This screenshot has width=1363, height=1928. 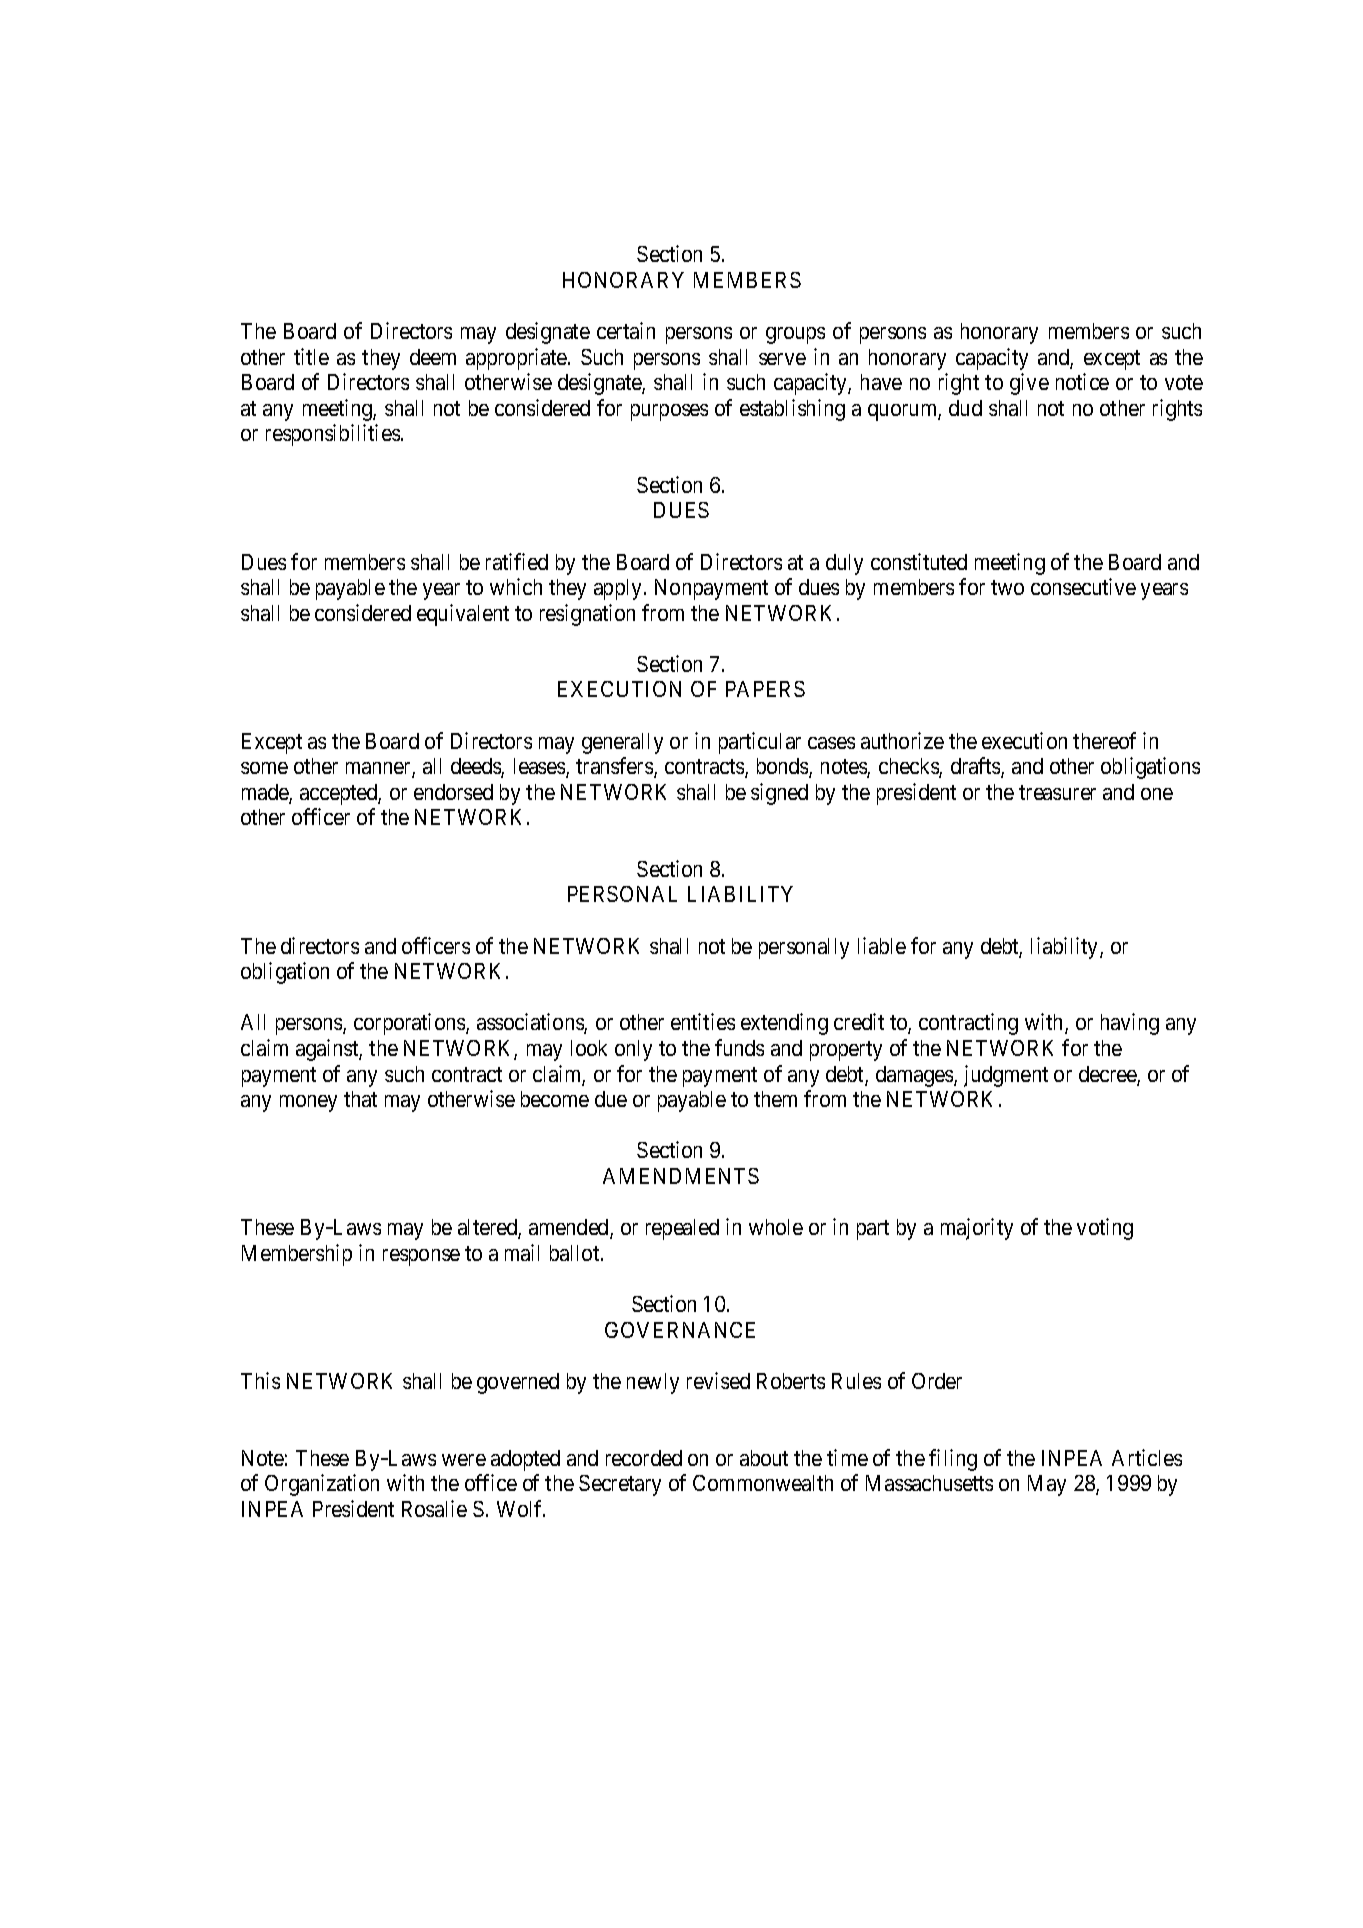 I want to click on them, so click(x=775, y=1099).
